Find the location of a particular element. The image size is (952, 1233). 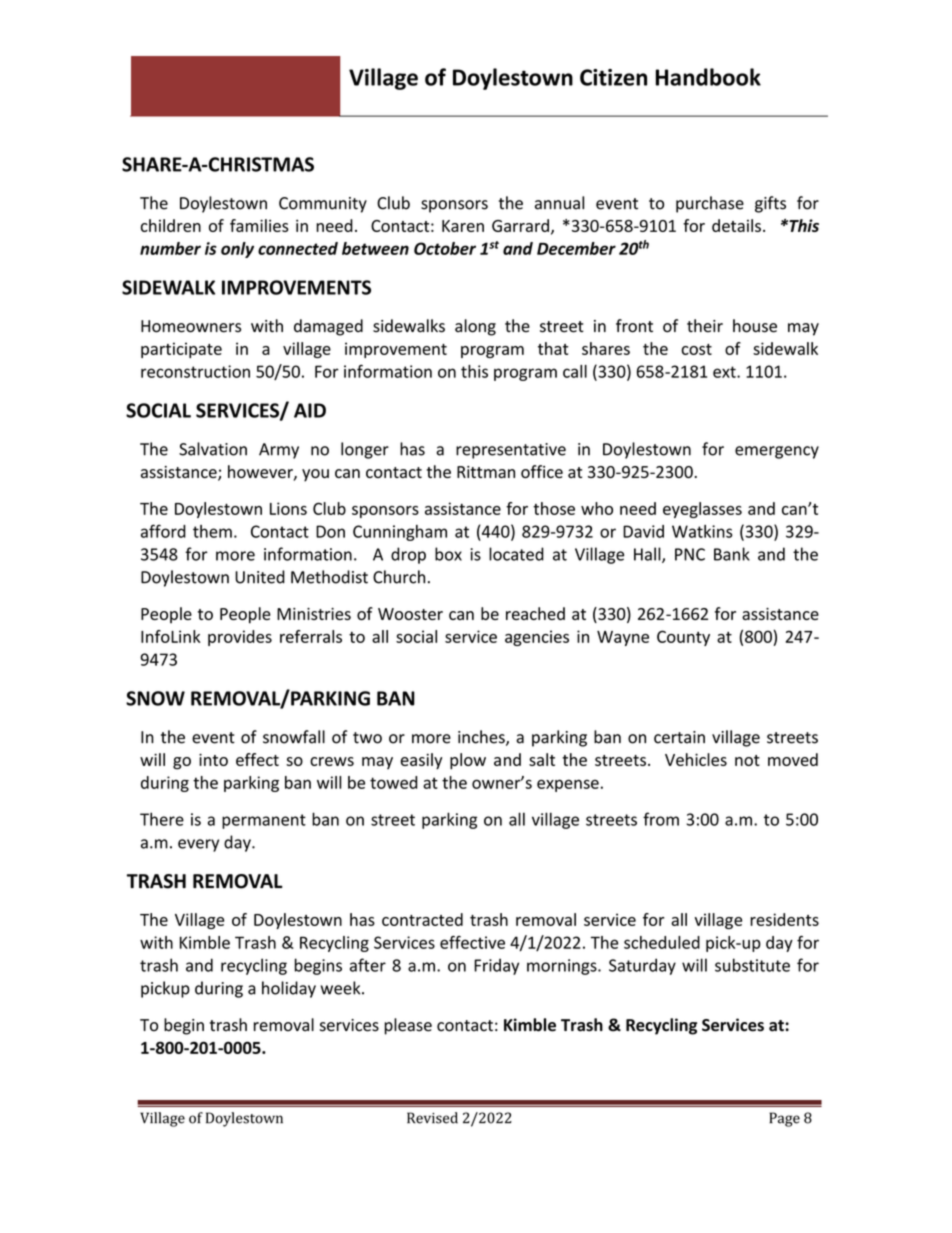

cost is located at coordinates (696, 349).
